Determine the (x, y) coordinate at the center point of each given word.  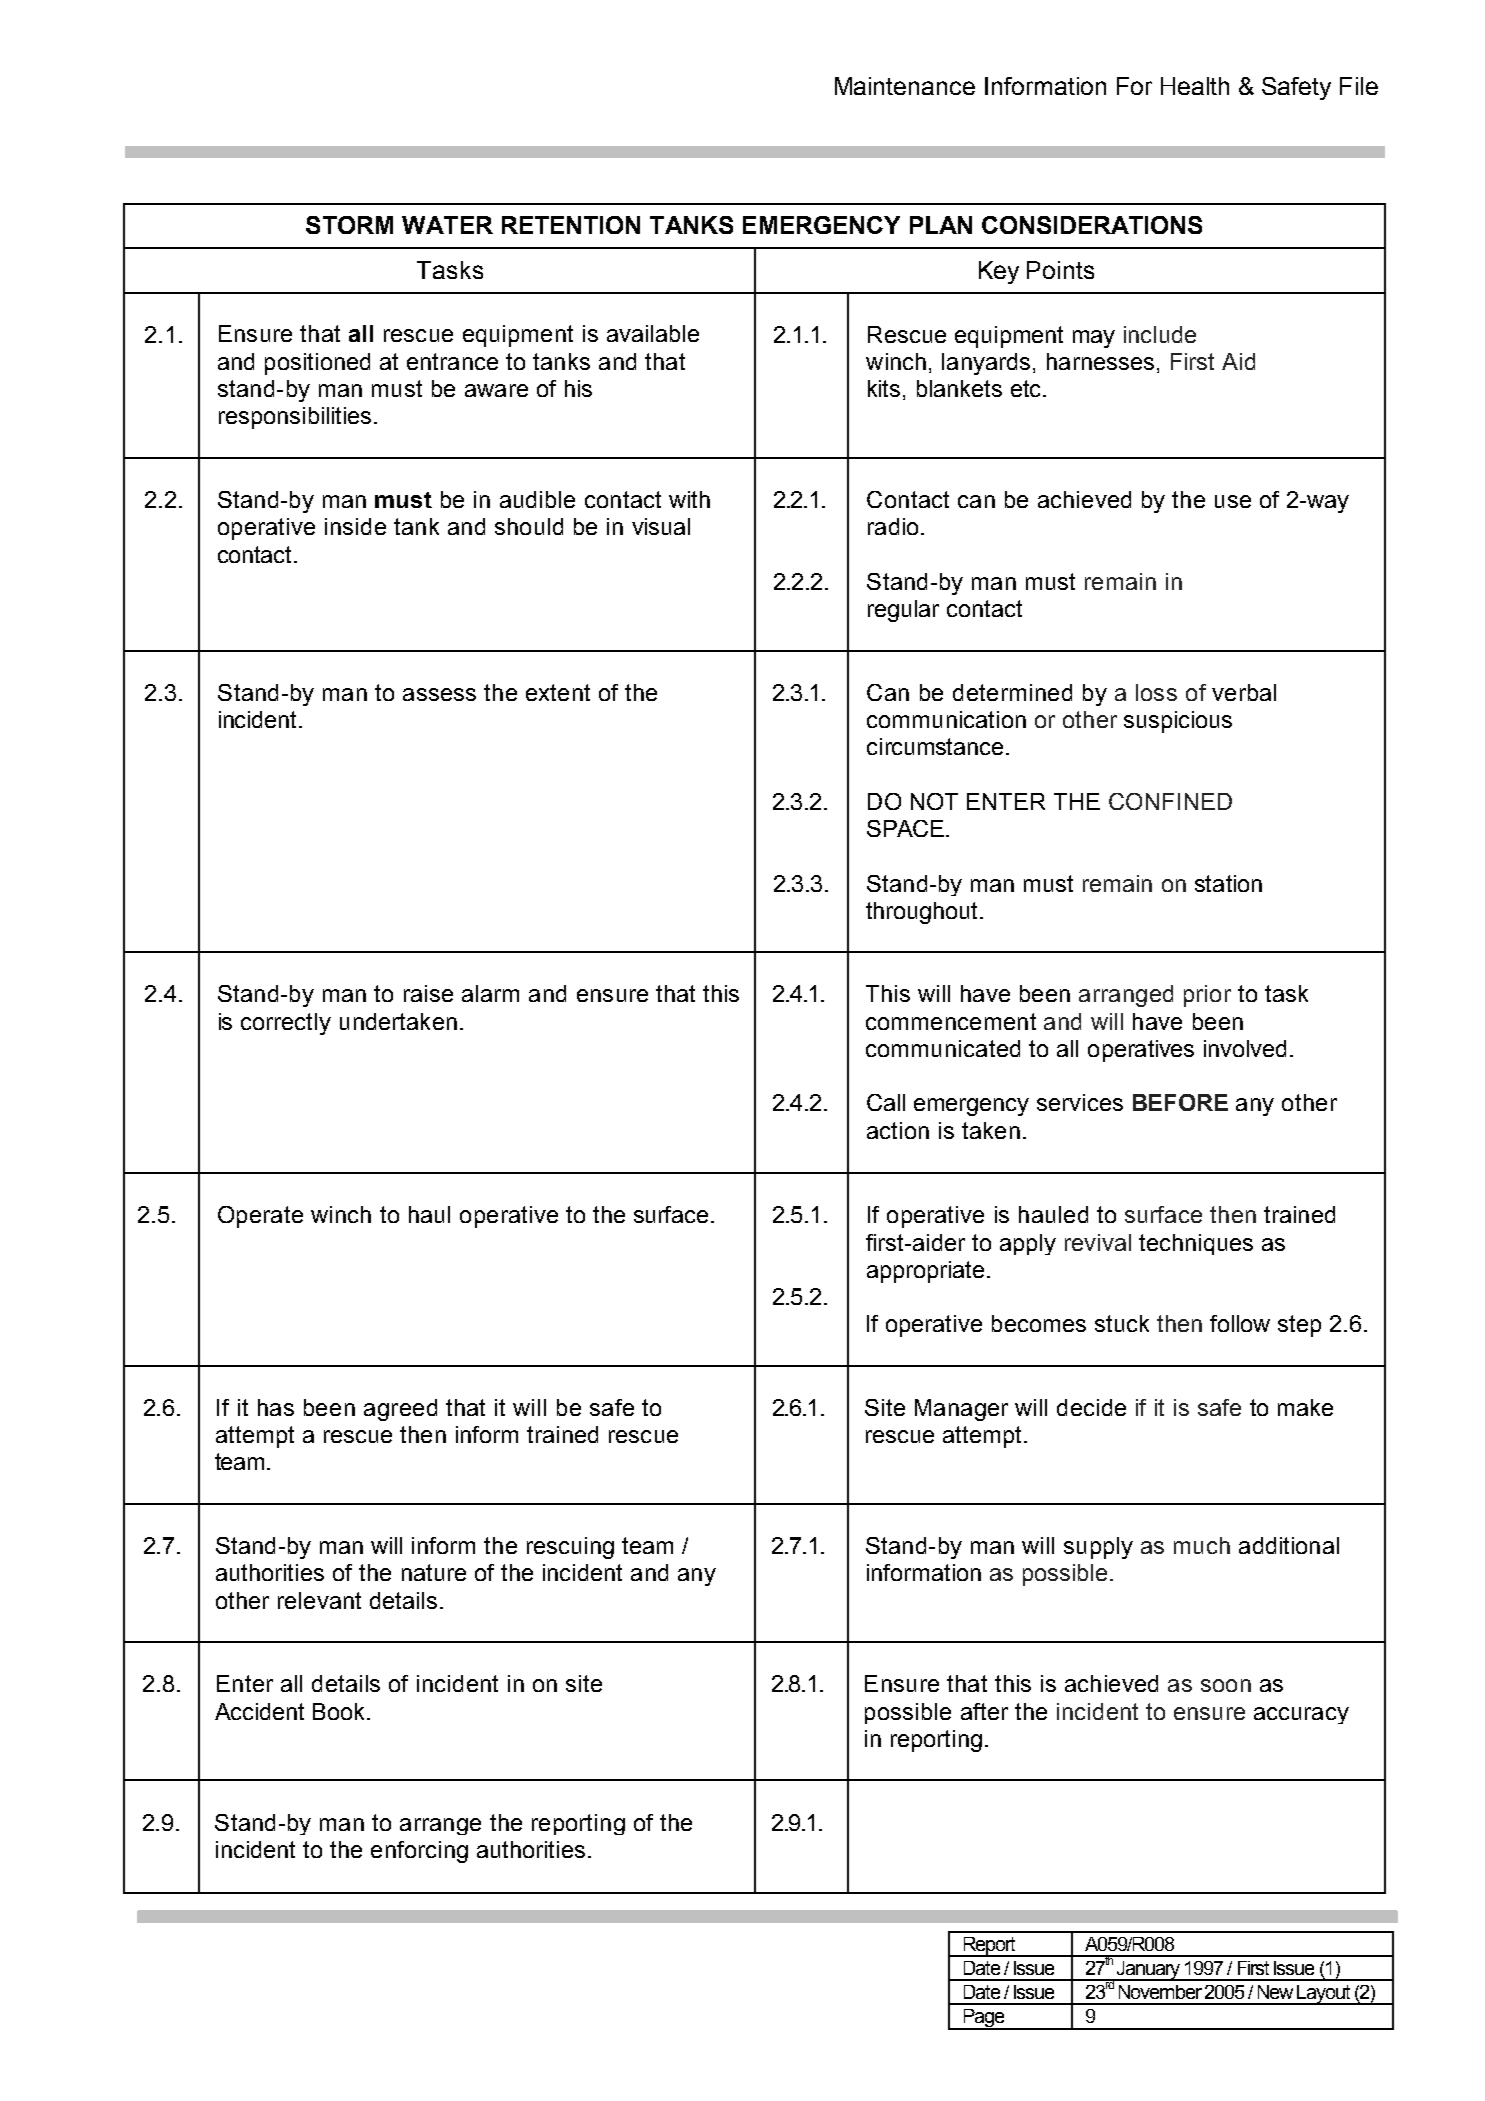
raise (428, 993)
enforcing (419, 1852)
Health (1195, 86)
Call (886, 1102)
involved (1245, 1048)
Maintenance (905, 86)
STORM (349, 225)
